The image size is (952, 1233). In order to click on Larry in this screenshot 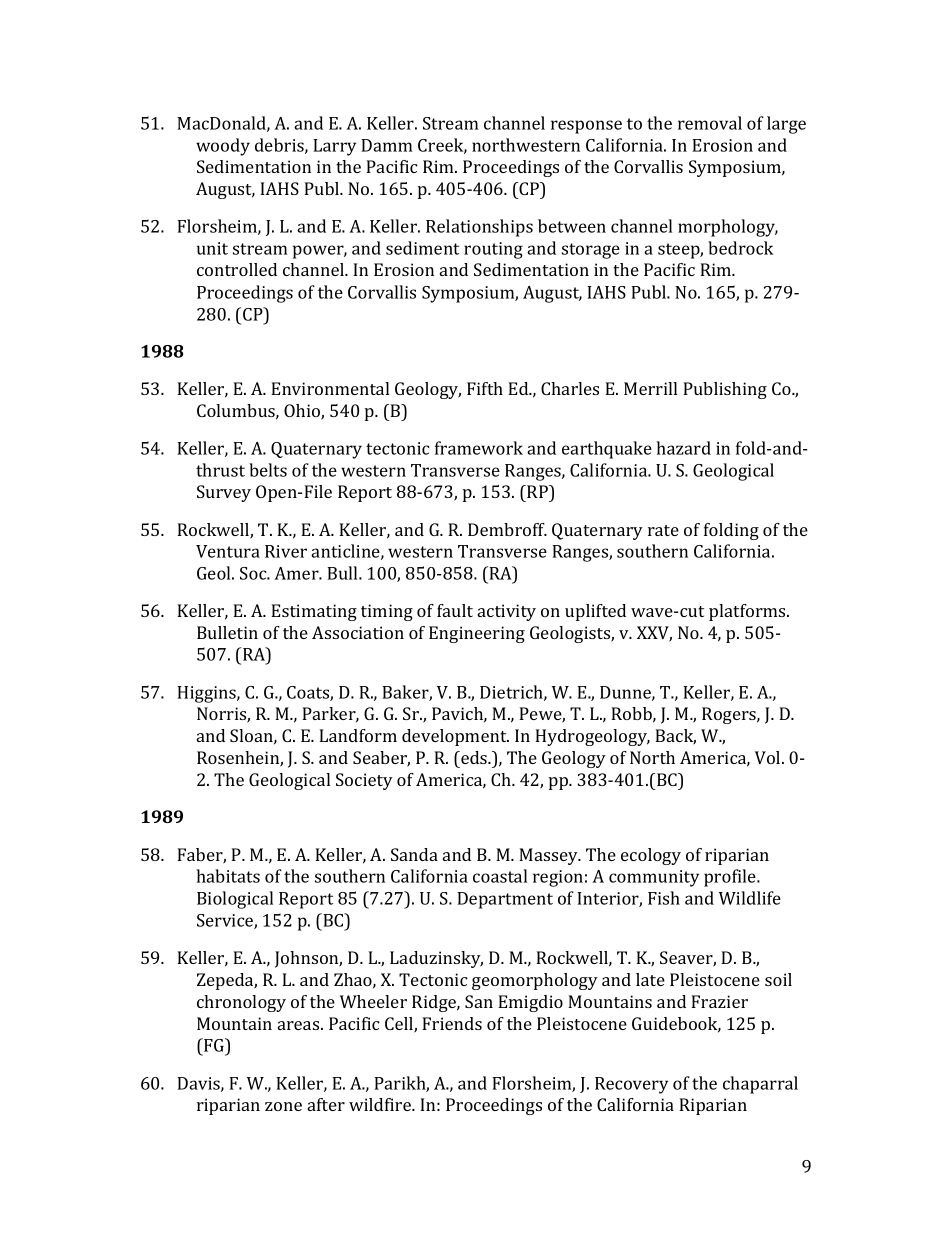, I will do `click(334, 147)`.
